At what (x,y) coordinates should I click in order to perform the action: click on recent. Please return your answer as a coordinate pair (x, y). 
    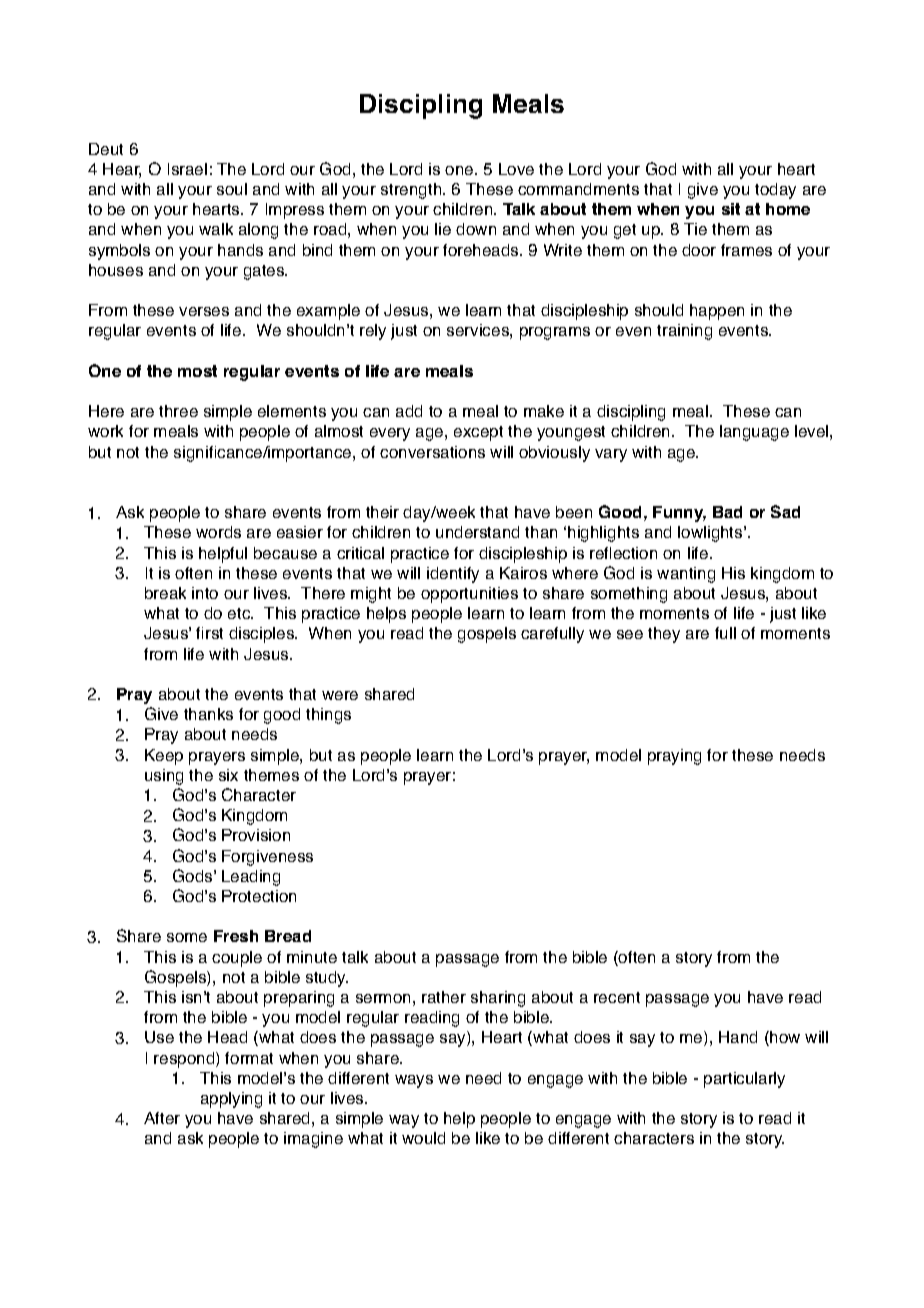
    Looking at the image, I should click on (617, 997).
